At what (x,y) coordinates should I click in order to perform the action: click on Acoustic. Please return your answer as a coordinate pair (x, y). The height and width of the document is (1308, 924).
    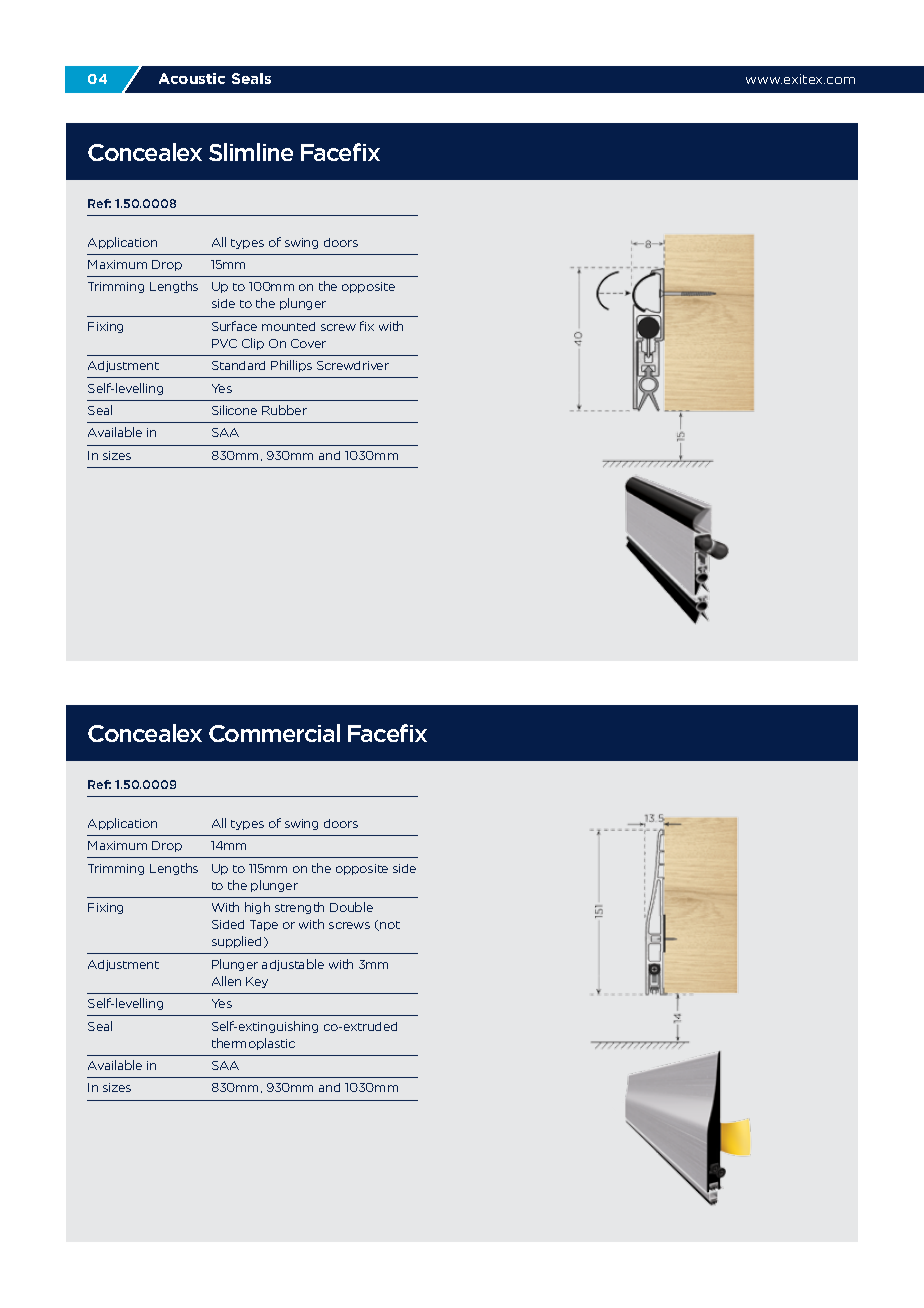
    Looking at the image, I should click on (192, 78).
